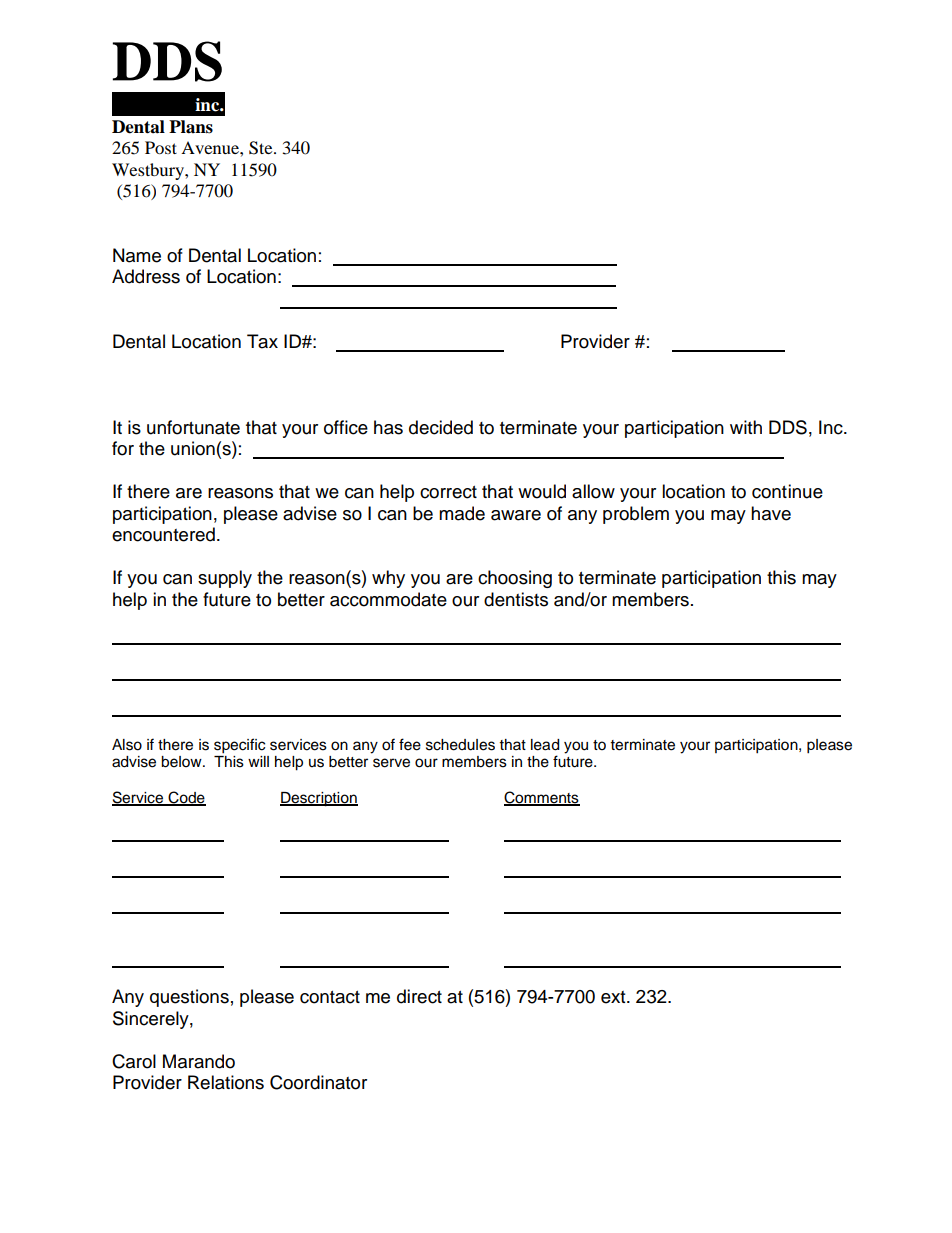 Image resolution: width=952 pixels, height=1233 pixels. What do you see at coordinates (441, 427) in the image?
I see `decided` at bounding box center [441, 427].
